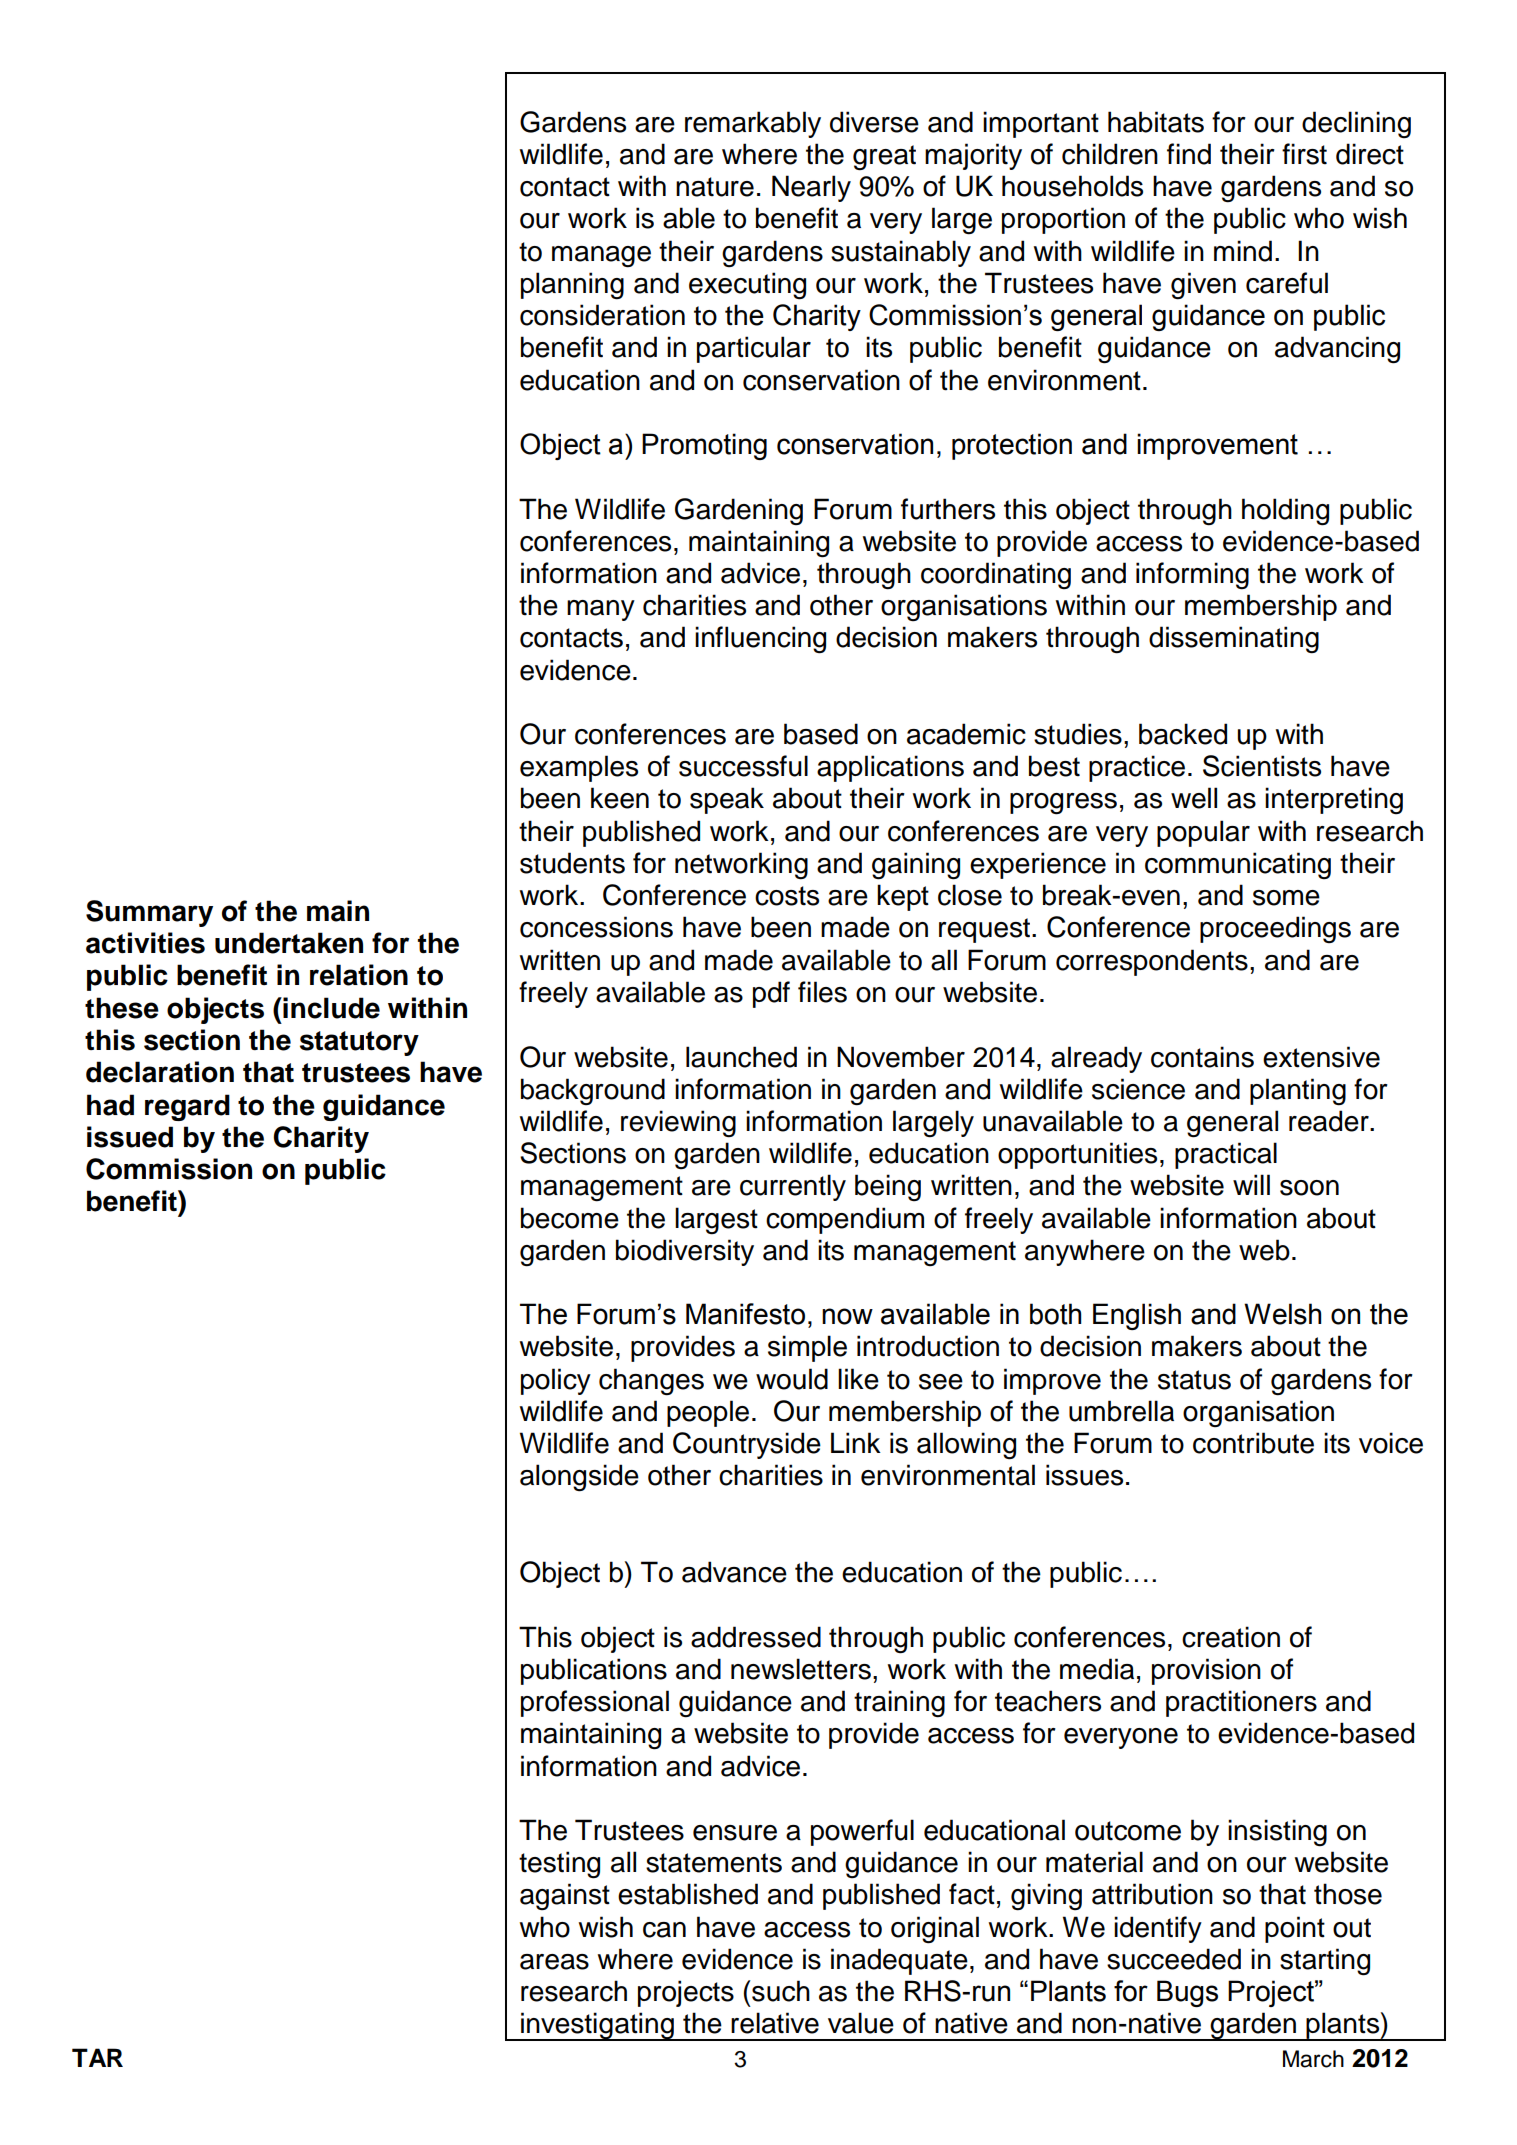  What do you see at coordinates (1202, 1057) in the document?
I see `contains` at bounding box center [1202, 1057].
